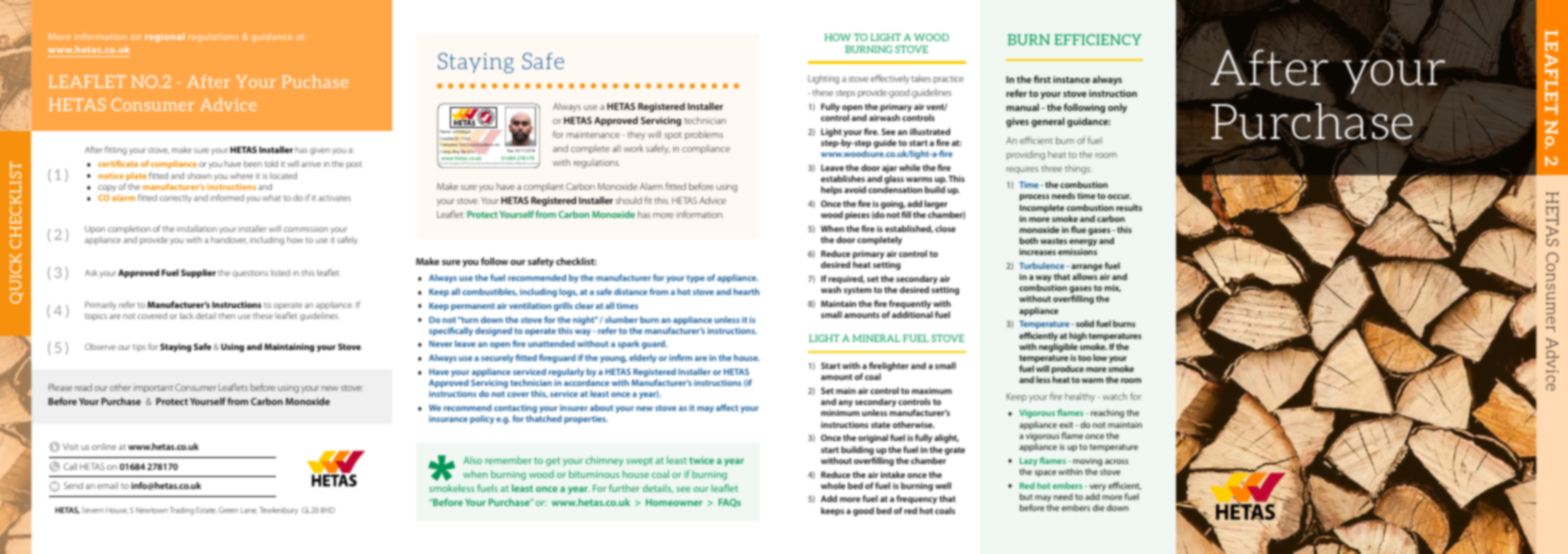  What do you see at coordinates (182, 511) in the screenshot?
I see `Trading` at bounding box center [182, 511].
